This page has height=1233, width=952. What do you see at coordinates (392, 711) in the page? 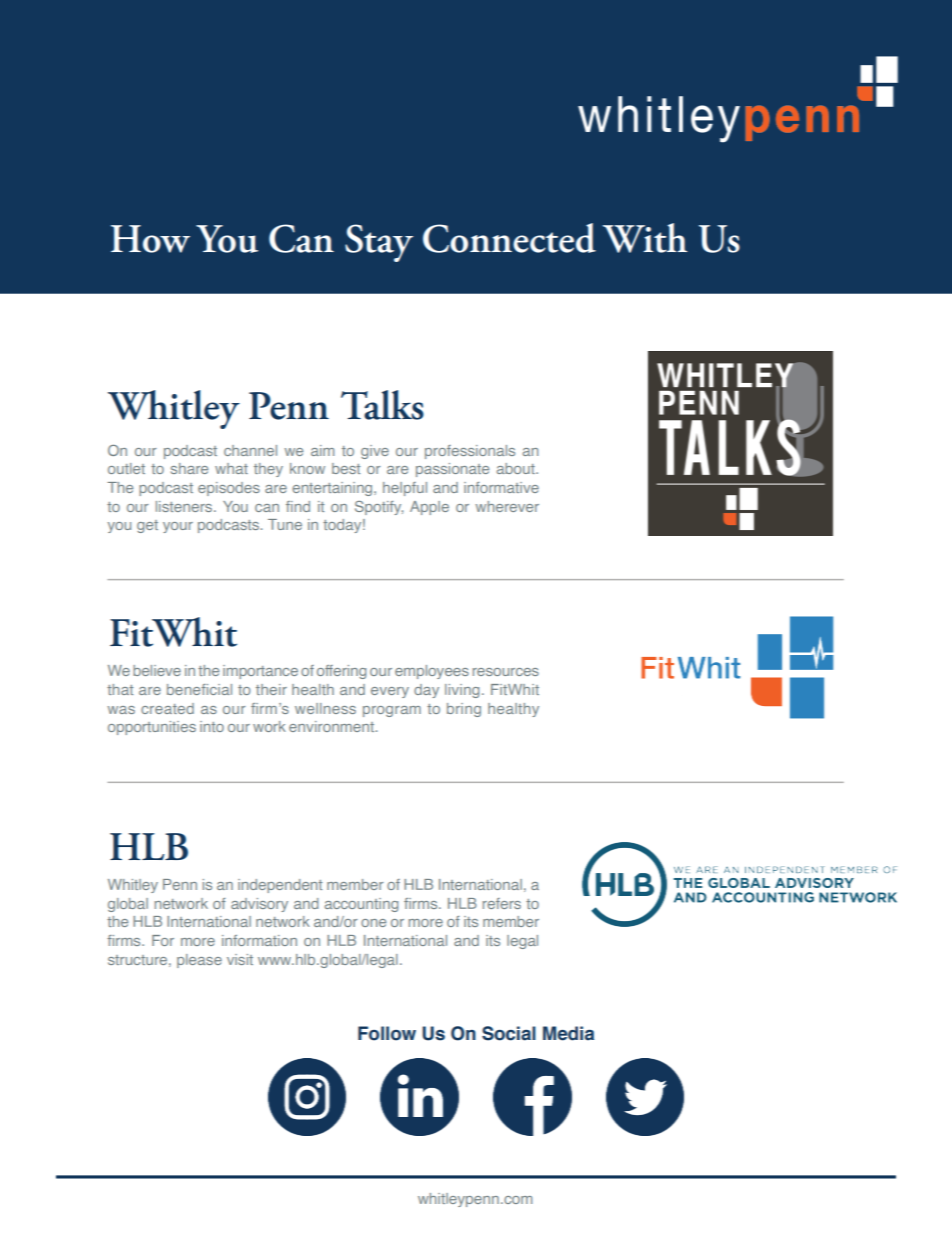
I see `program` at bounding box center [392, 711].
